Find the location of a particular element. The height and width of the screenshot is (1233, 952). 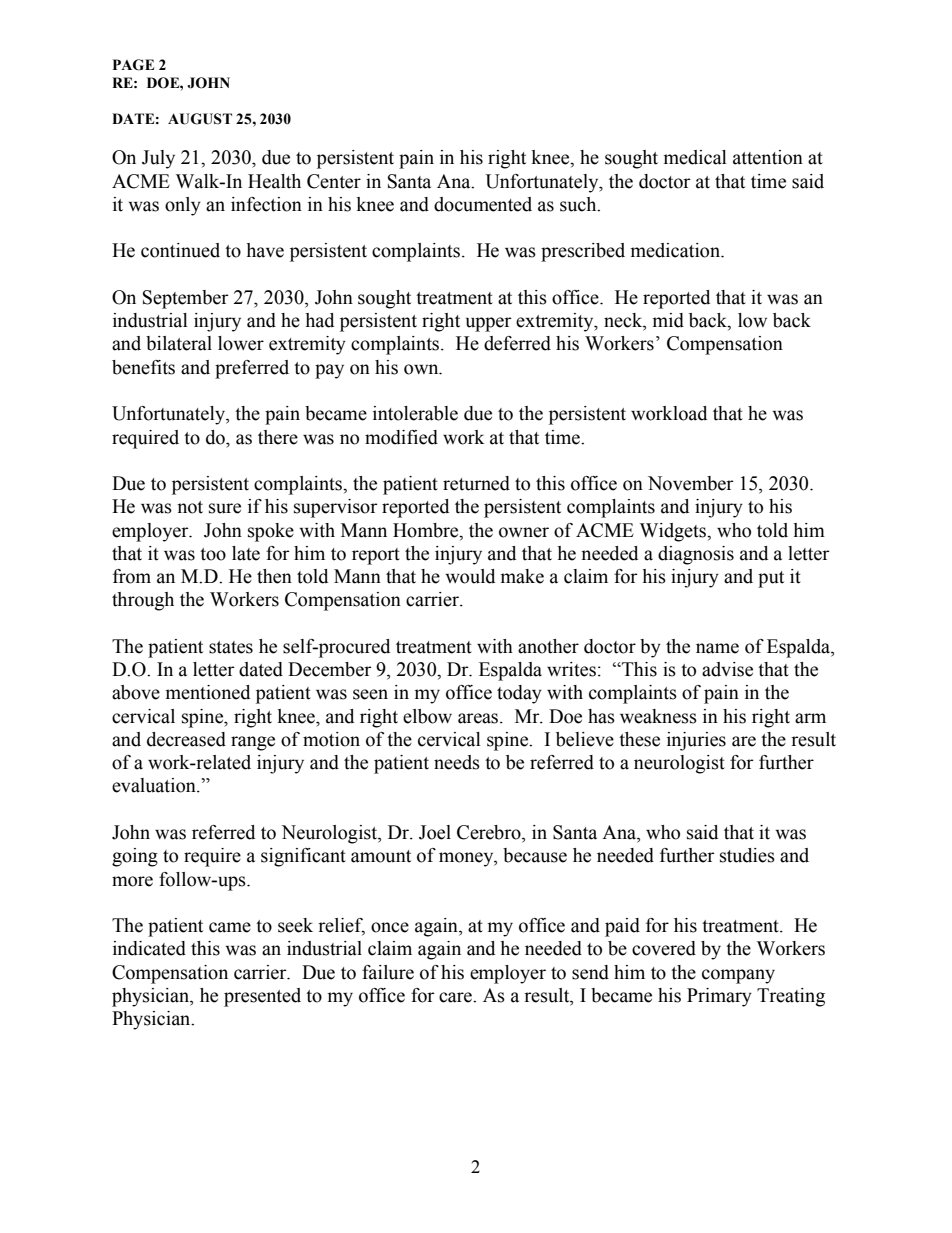

company is located at coordinates (738, 976).
